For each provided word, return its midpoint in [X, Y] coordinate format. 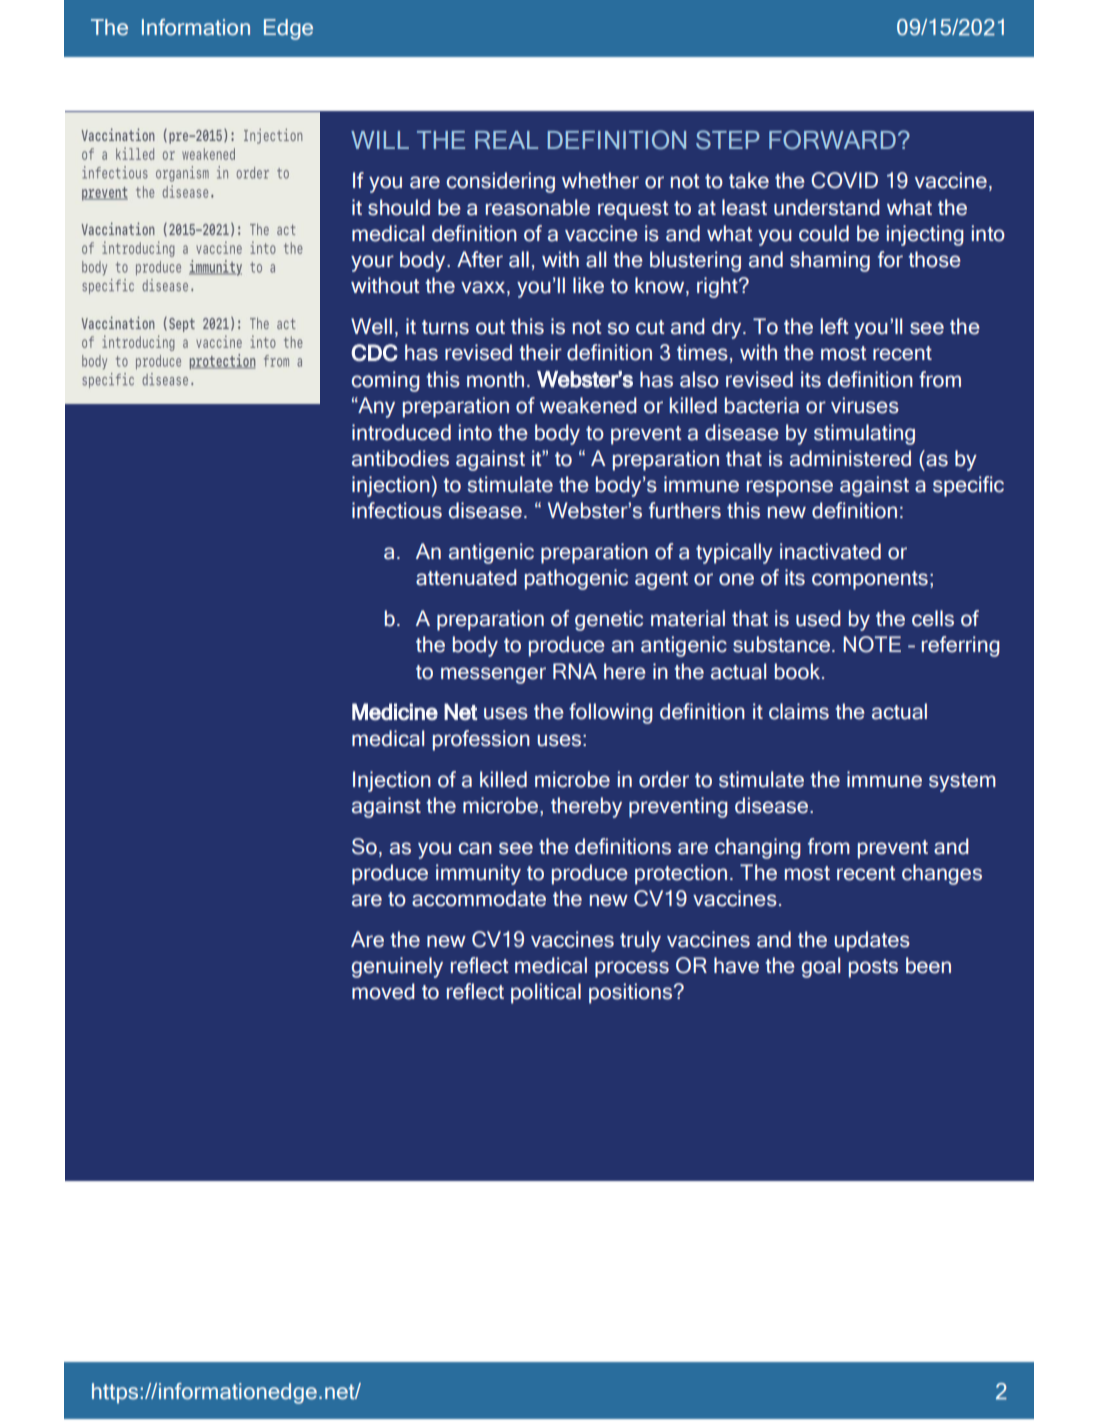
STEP [728, 140]
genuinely [397, 967]
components [870, 580]
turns [445, 327]
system [962, 782]
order [664, 779]
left [834, 326]
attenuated [466, 577]
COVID [844, 180]
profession [481, 740]
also [699, 379]
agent [661, 580]
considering [500, 182]
